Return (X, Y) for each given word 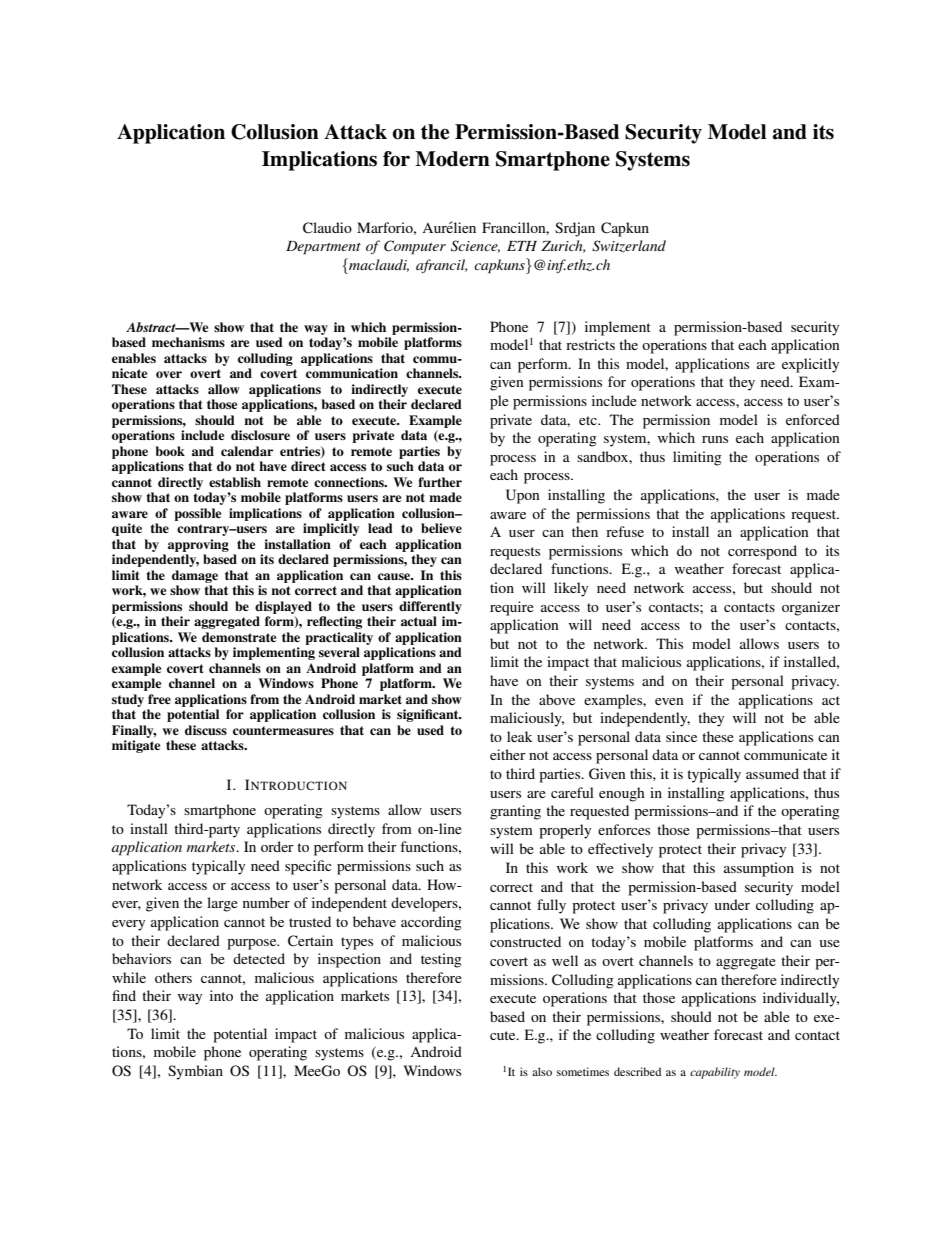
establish (235, 482)
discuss (206, 730)
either (508, 754)
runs (715, 439)
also (542, 1071)
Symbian (195, 1072)
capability (715, 1073)
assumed (772, 773)
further (440, 482)
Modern (452, 159)
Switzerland (629, 246)
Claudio (327, 228)
